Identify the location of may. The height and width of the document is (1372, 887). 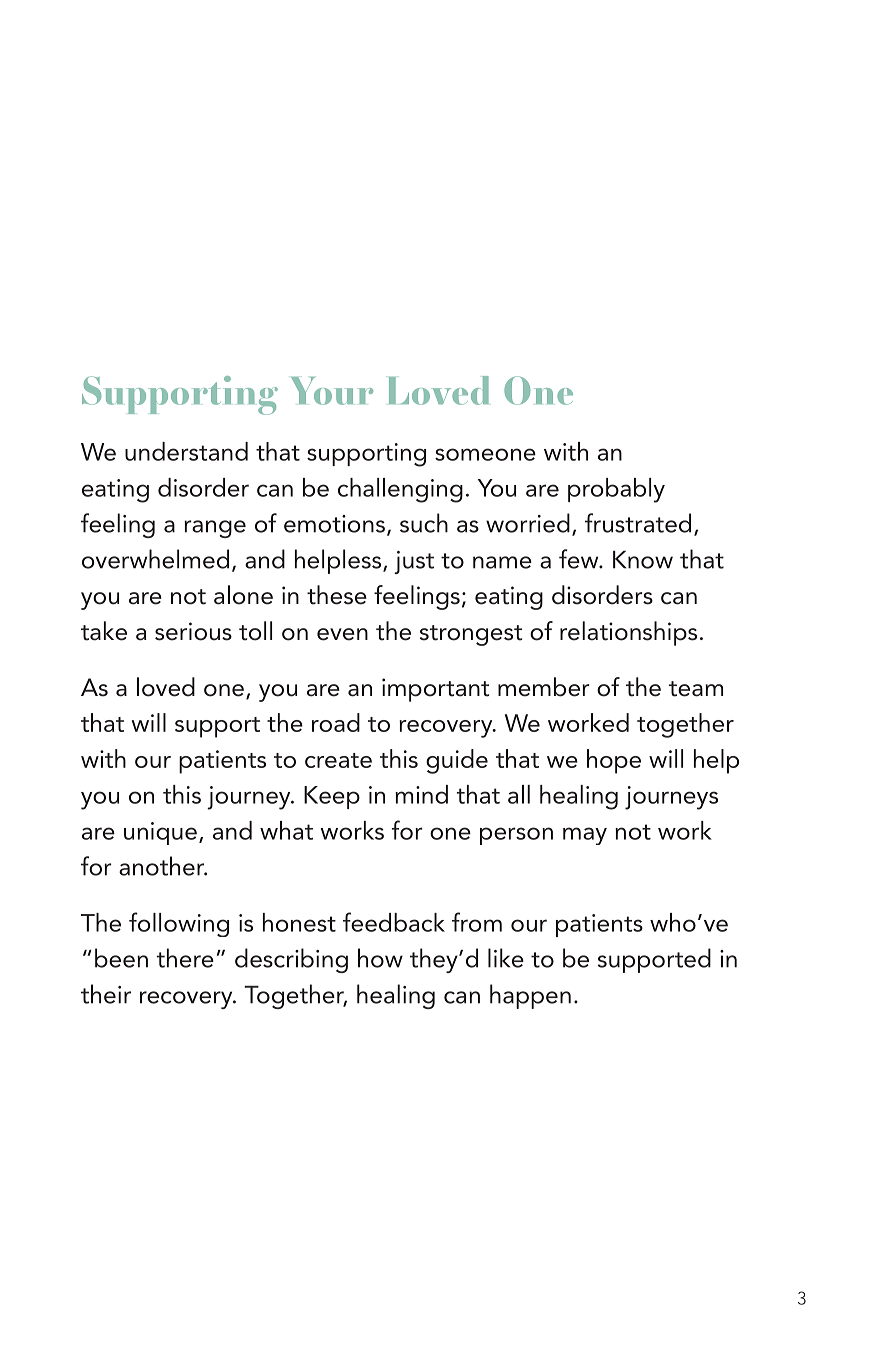
(585, 836).
